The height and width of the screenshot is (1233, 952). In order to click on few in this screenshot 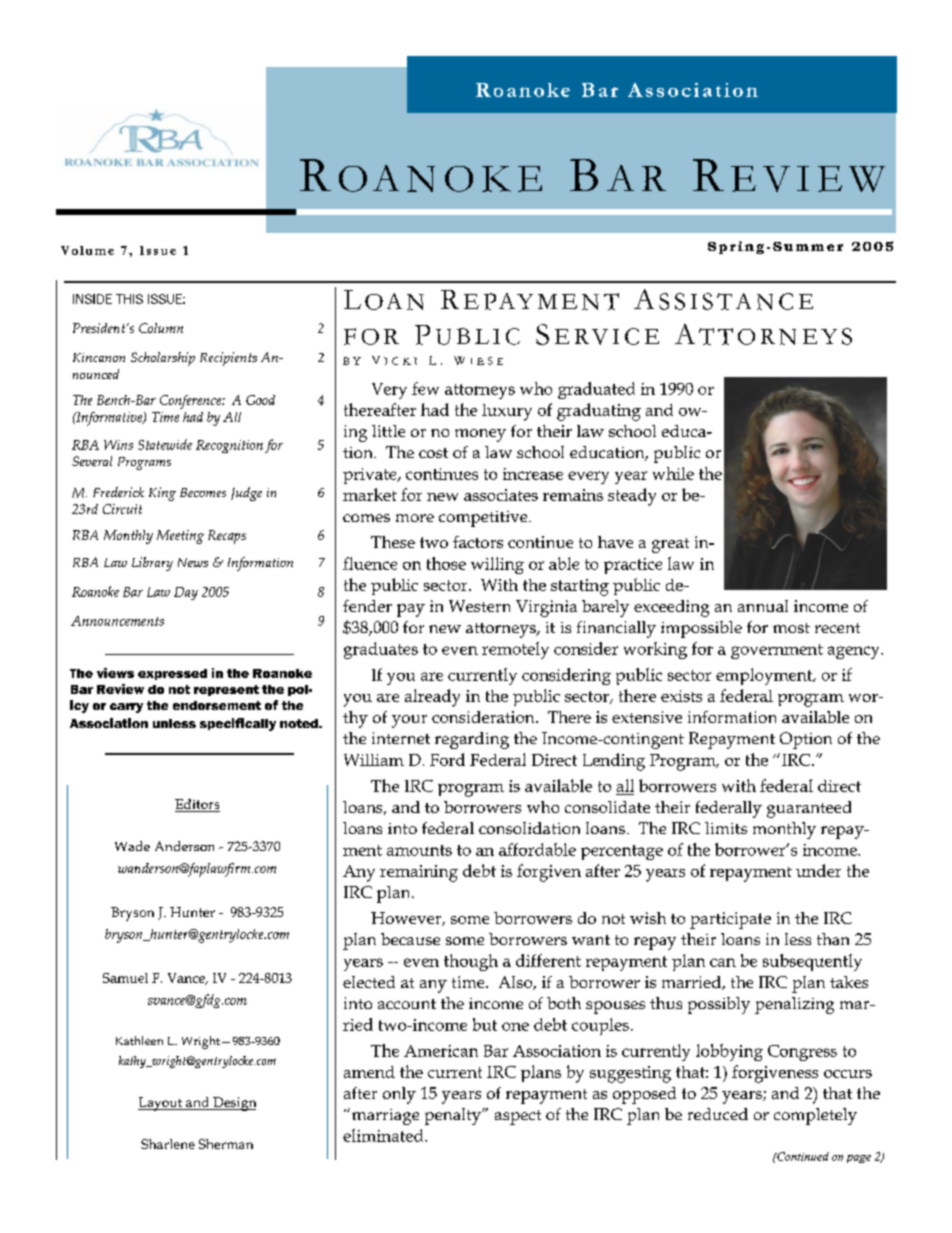, I will do `click(425, 388)`.
